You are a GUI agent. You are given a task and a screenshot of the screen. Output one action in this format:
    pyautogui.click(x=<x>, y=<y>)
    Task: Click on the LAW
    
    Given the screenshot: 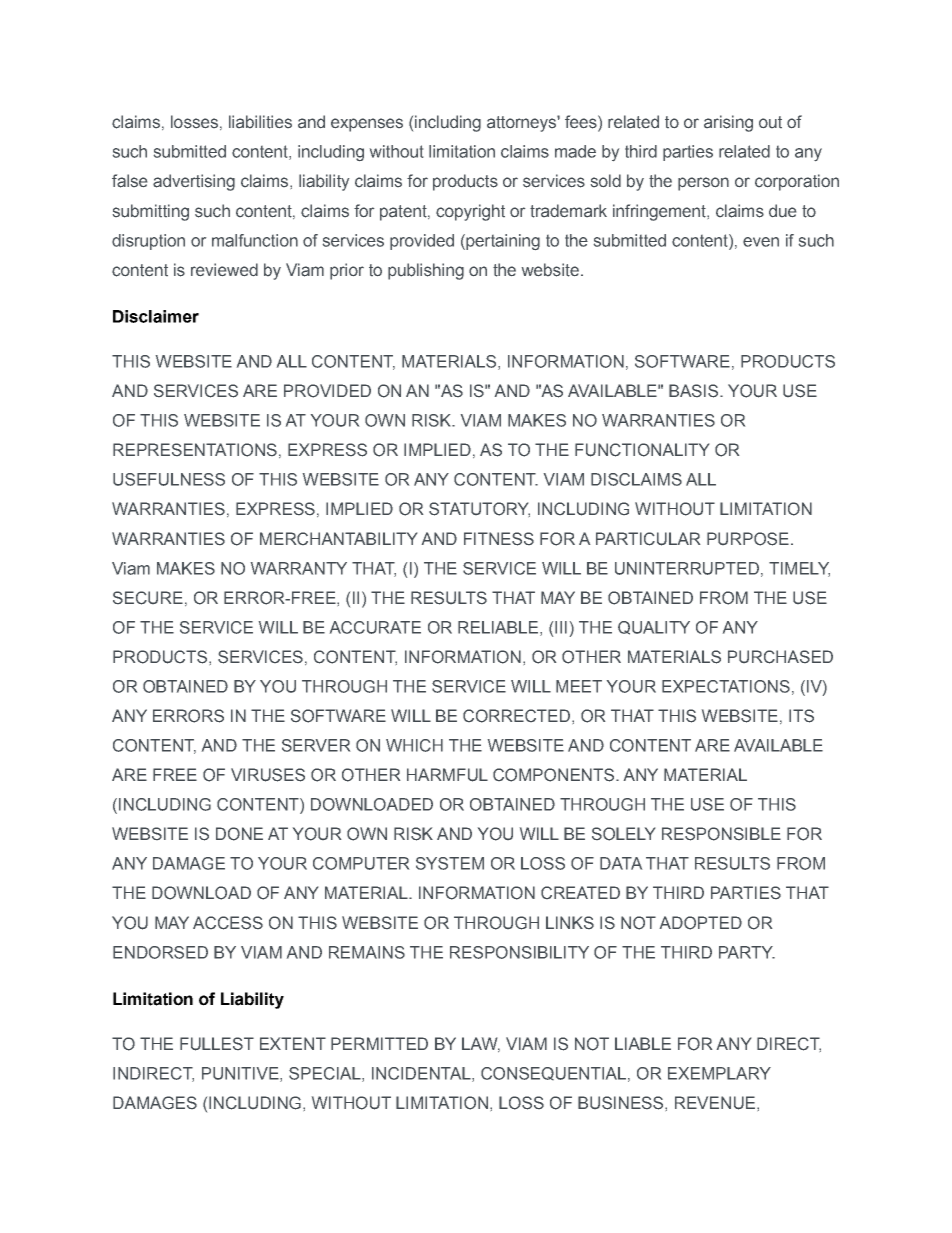 What is the action you would take?
    pyautogui.click(x=481, y=1044)
